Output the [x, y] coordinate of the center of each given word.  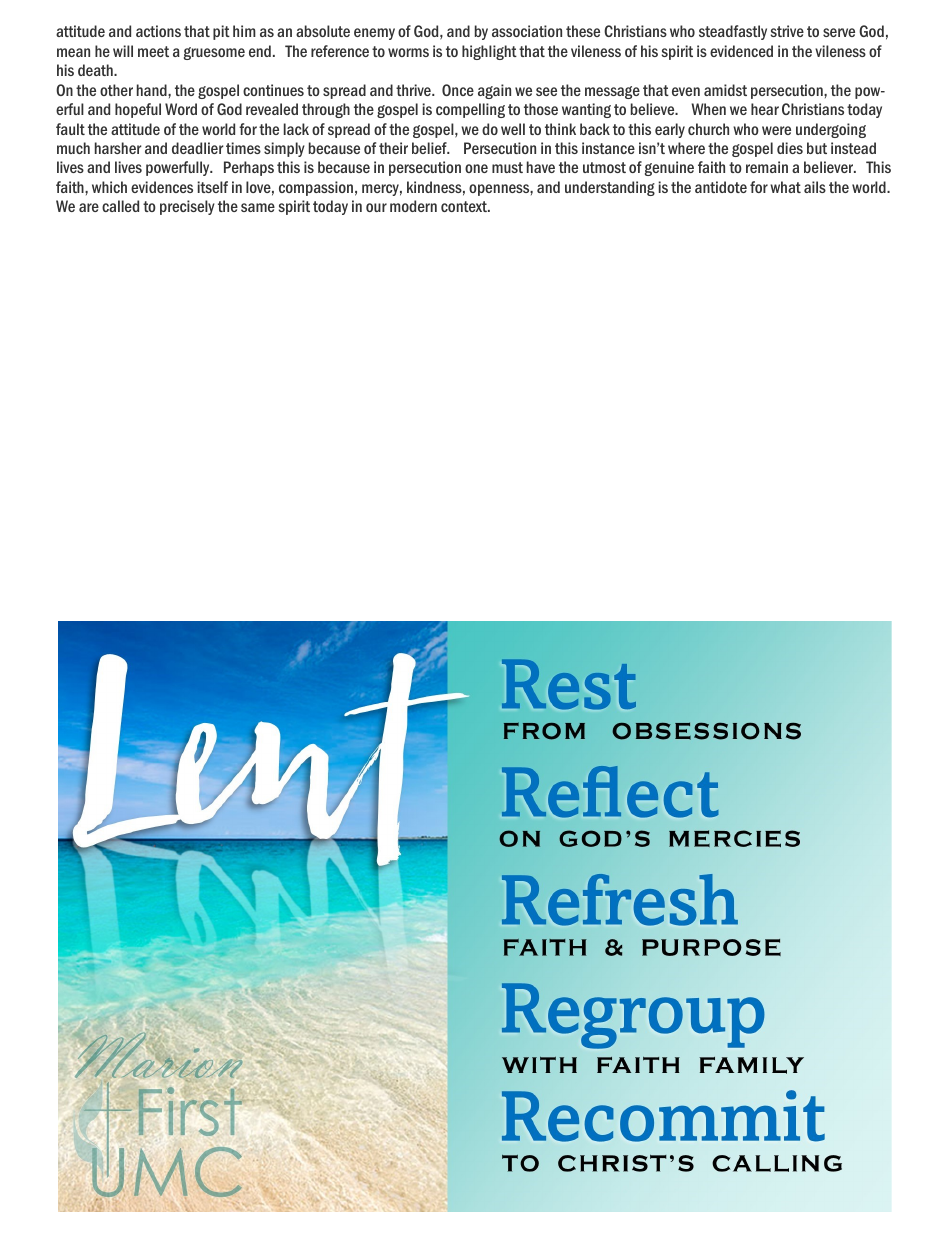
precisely [187, 207]
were [776, 130]
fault [70, 129]
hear [765, 109]
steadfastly [733, 32]
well [513, 129]
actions [158, 31]
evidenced [741, 51]
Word [181, 109]
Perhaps [249, 168]
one [476, 168]
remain [767, 167]
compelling [470, 110]
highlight [489, 52]
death [96, 70]
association [527, 31]
